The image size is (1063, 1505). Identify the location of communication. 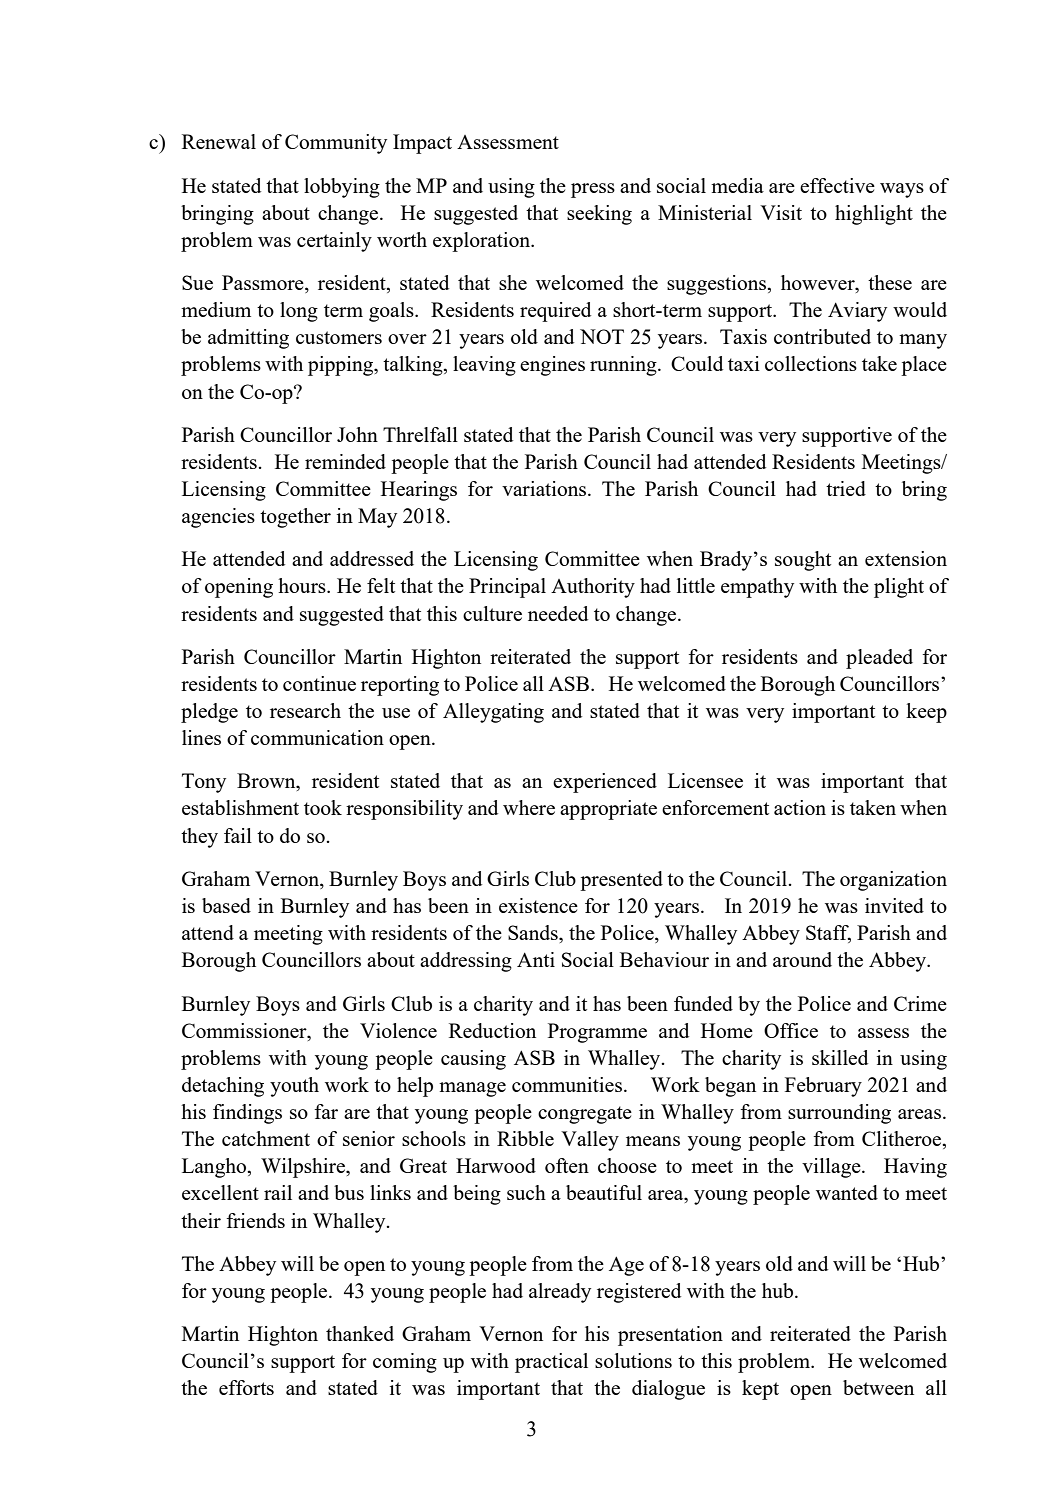
(317, 737).
